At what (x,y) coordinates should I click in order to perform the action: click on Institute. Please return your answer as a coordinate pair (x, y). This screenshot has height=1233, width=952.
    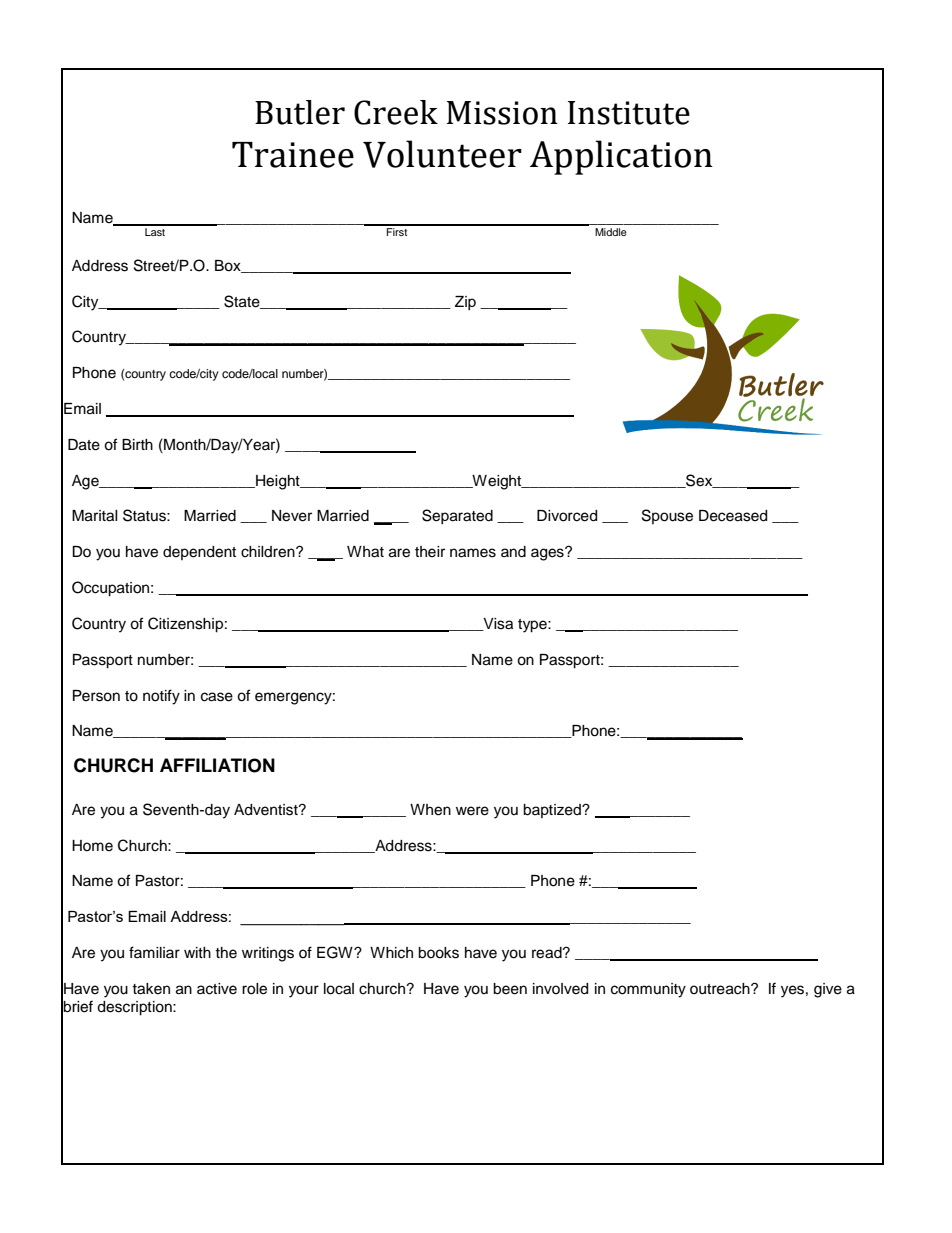
    Looking at the image, I should click on (629, 113).
